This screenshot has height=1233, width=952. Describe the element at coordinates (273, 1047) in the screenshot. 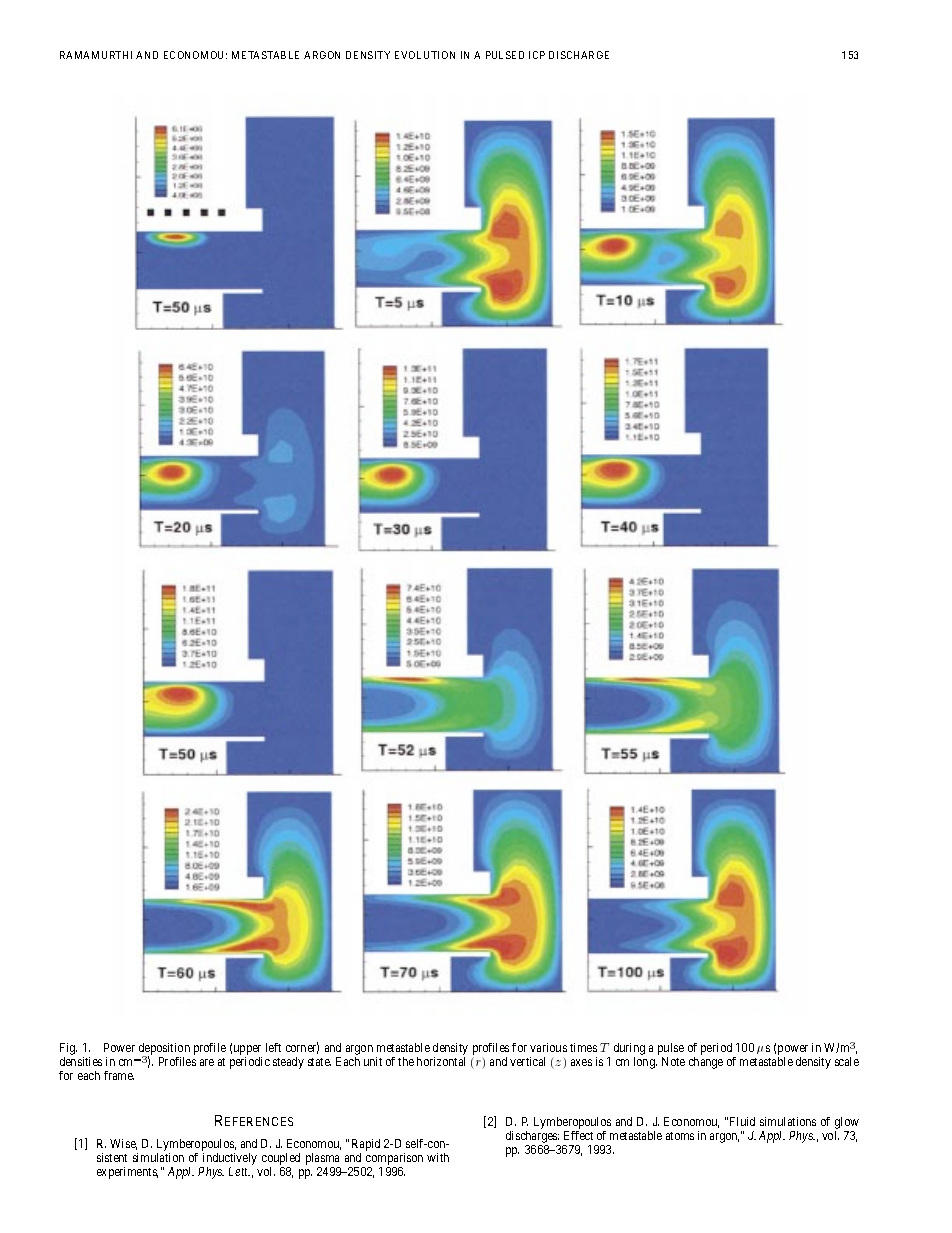

I see `left` at that location.
